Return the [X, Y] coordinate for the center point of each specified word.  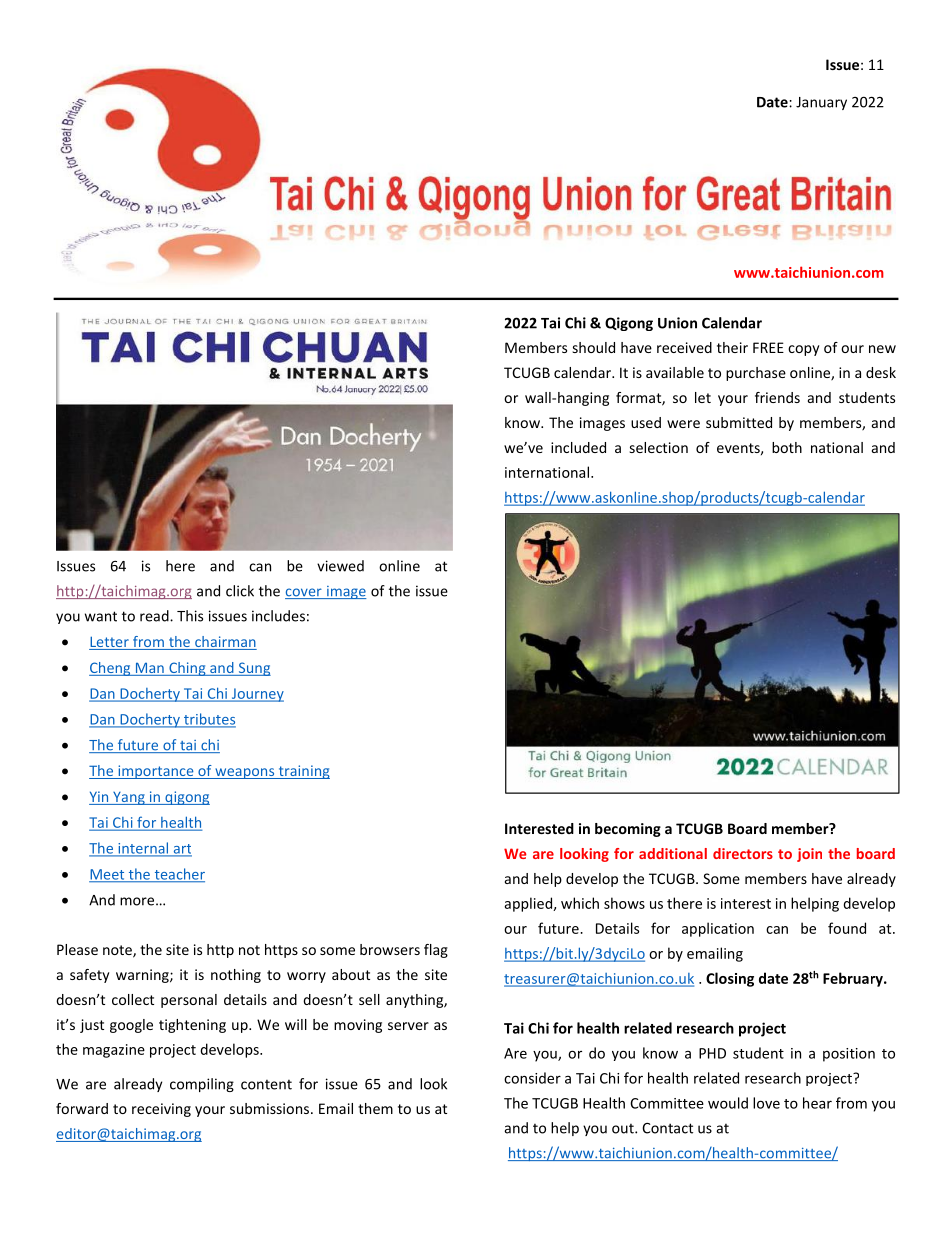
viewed [340, 566]
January [821, 103]
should [594, 347]
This [190, 616]
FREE [768, 347]
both [787, 447]
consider [532, 1078]
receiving [161, 1110]
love [766, 1103]
